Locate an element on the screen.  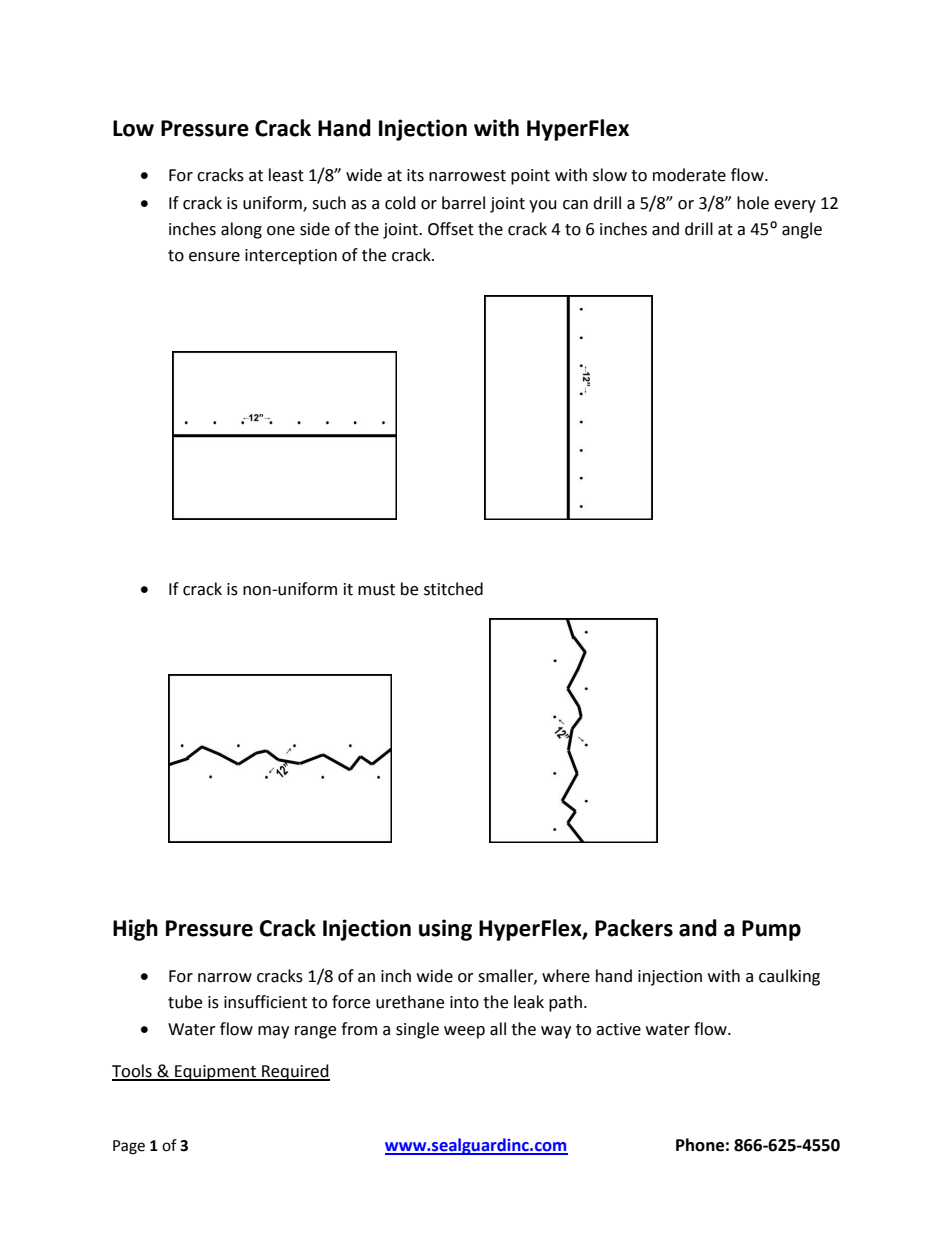
stitched is located at coordinates (453, 589).
